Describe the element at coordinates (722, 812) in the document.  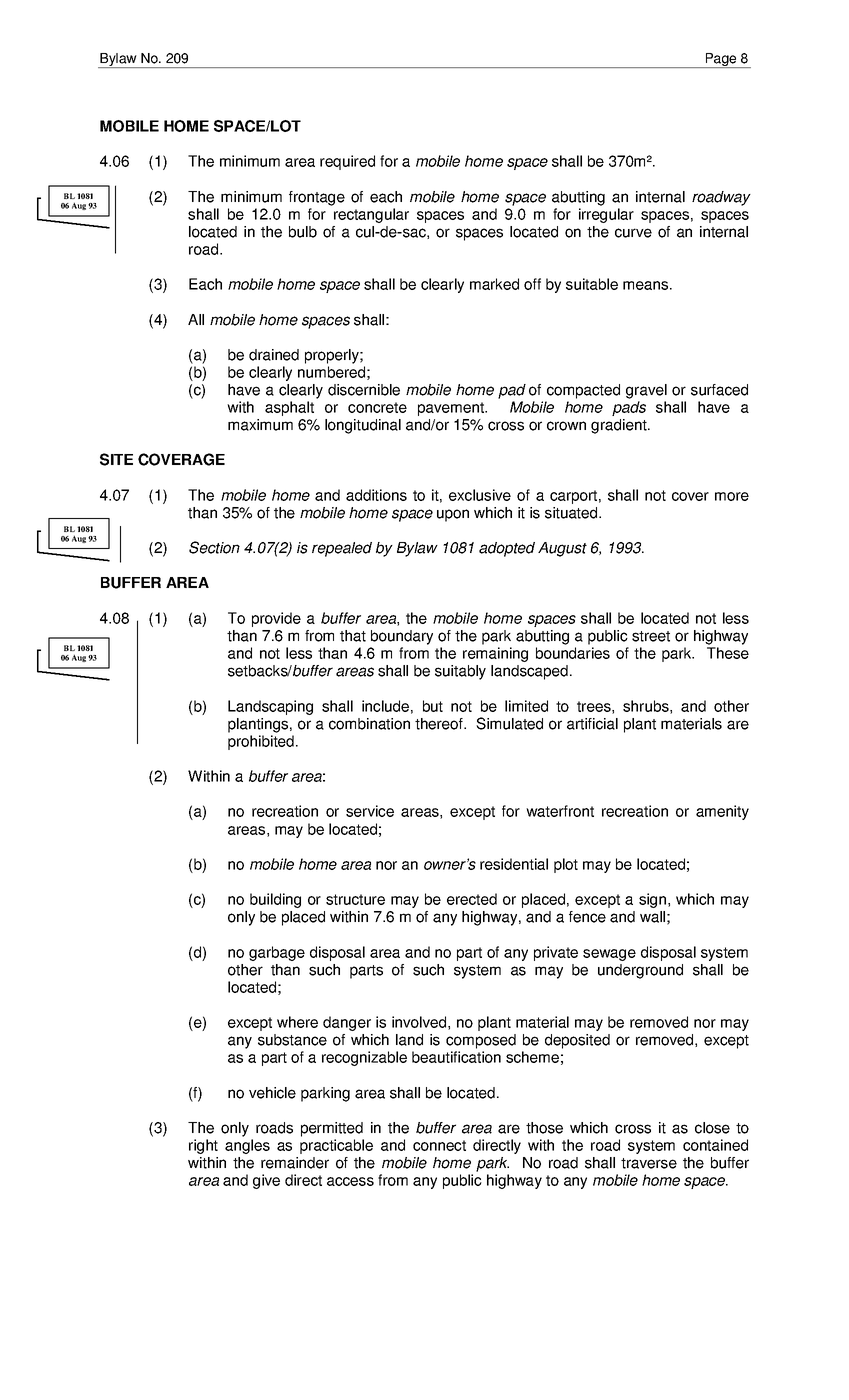
I see `amenity` at that location.
